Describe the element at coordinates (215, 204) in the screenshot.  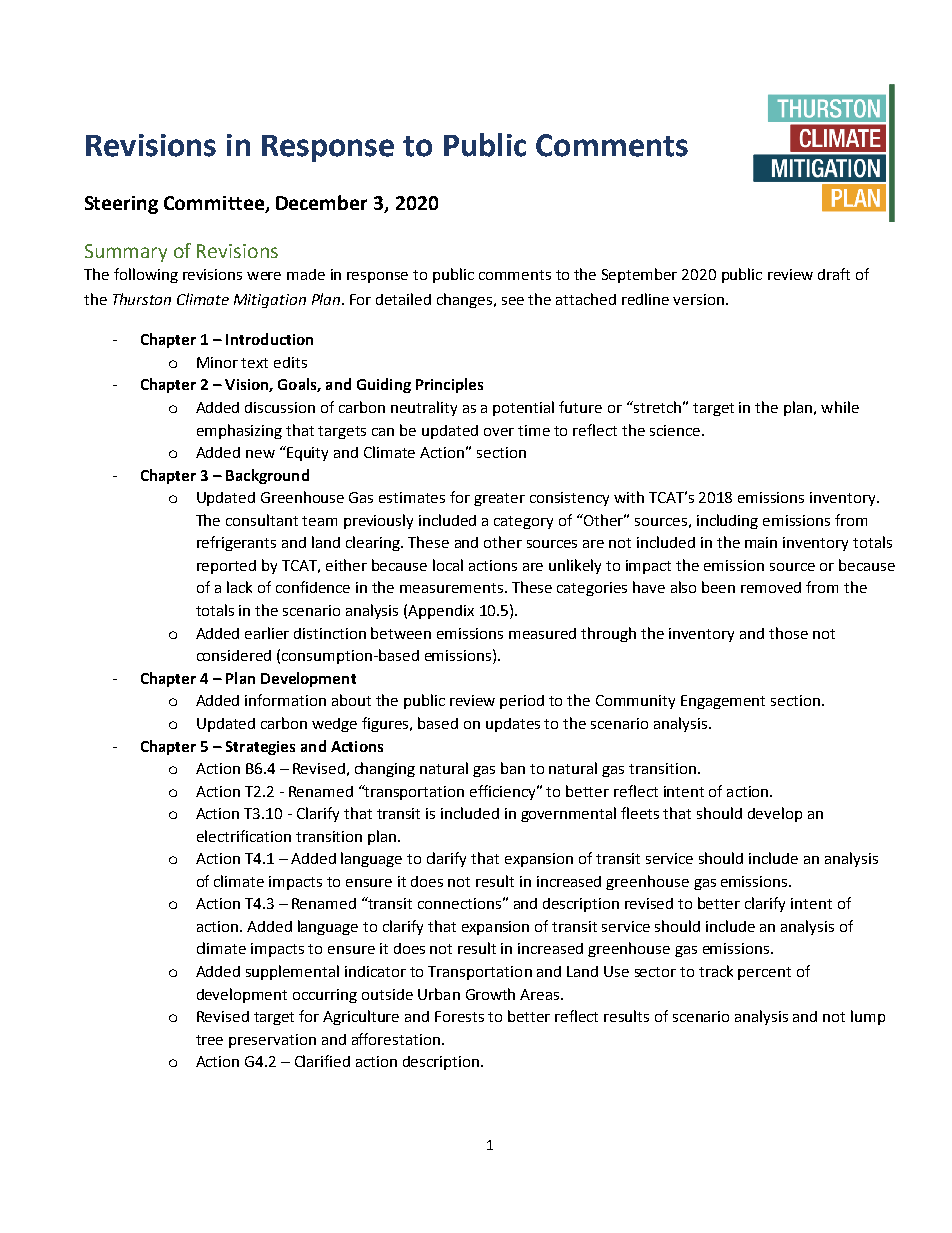
I see `Committee` at that location.
